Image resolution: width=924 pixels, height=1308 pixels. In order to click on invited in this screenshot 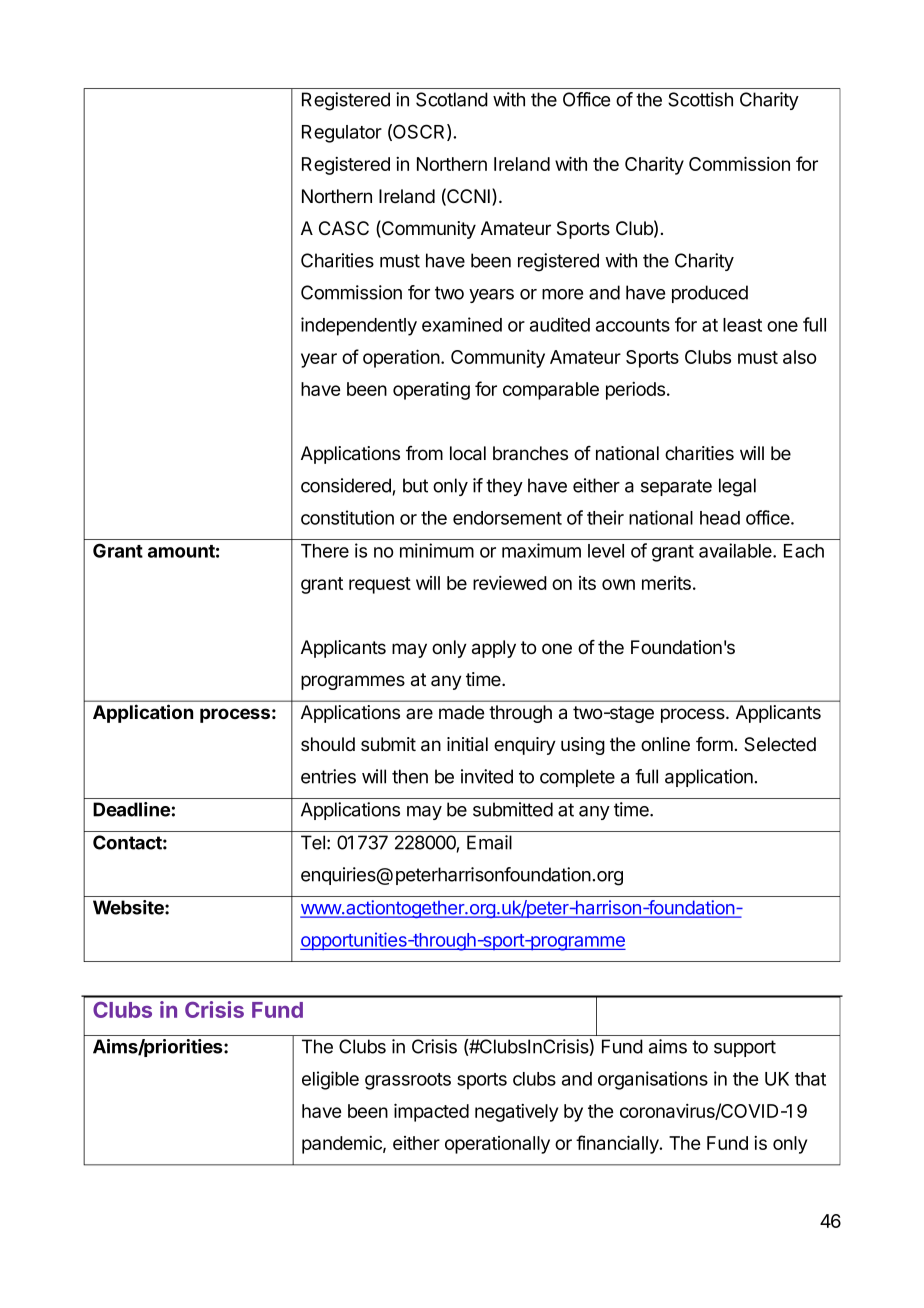, I will do `click(487, 776)`.
